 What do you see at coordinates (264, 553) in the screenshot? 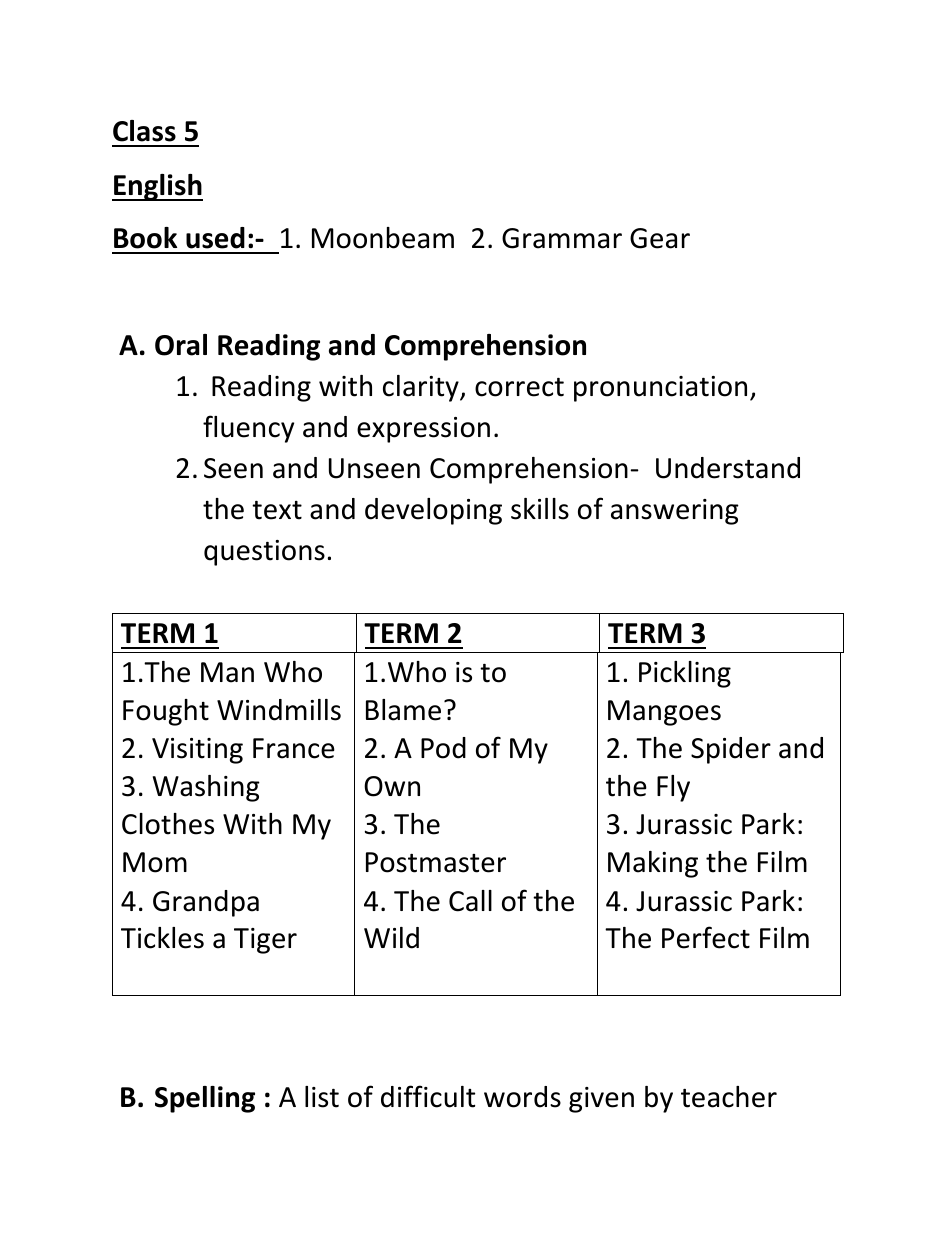
I see `questions` at bounding box center [264, 553].
